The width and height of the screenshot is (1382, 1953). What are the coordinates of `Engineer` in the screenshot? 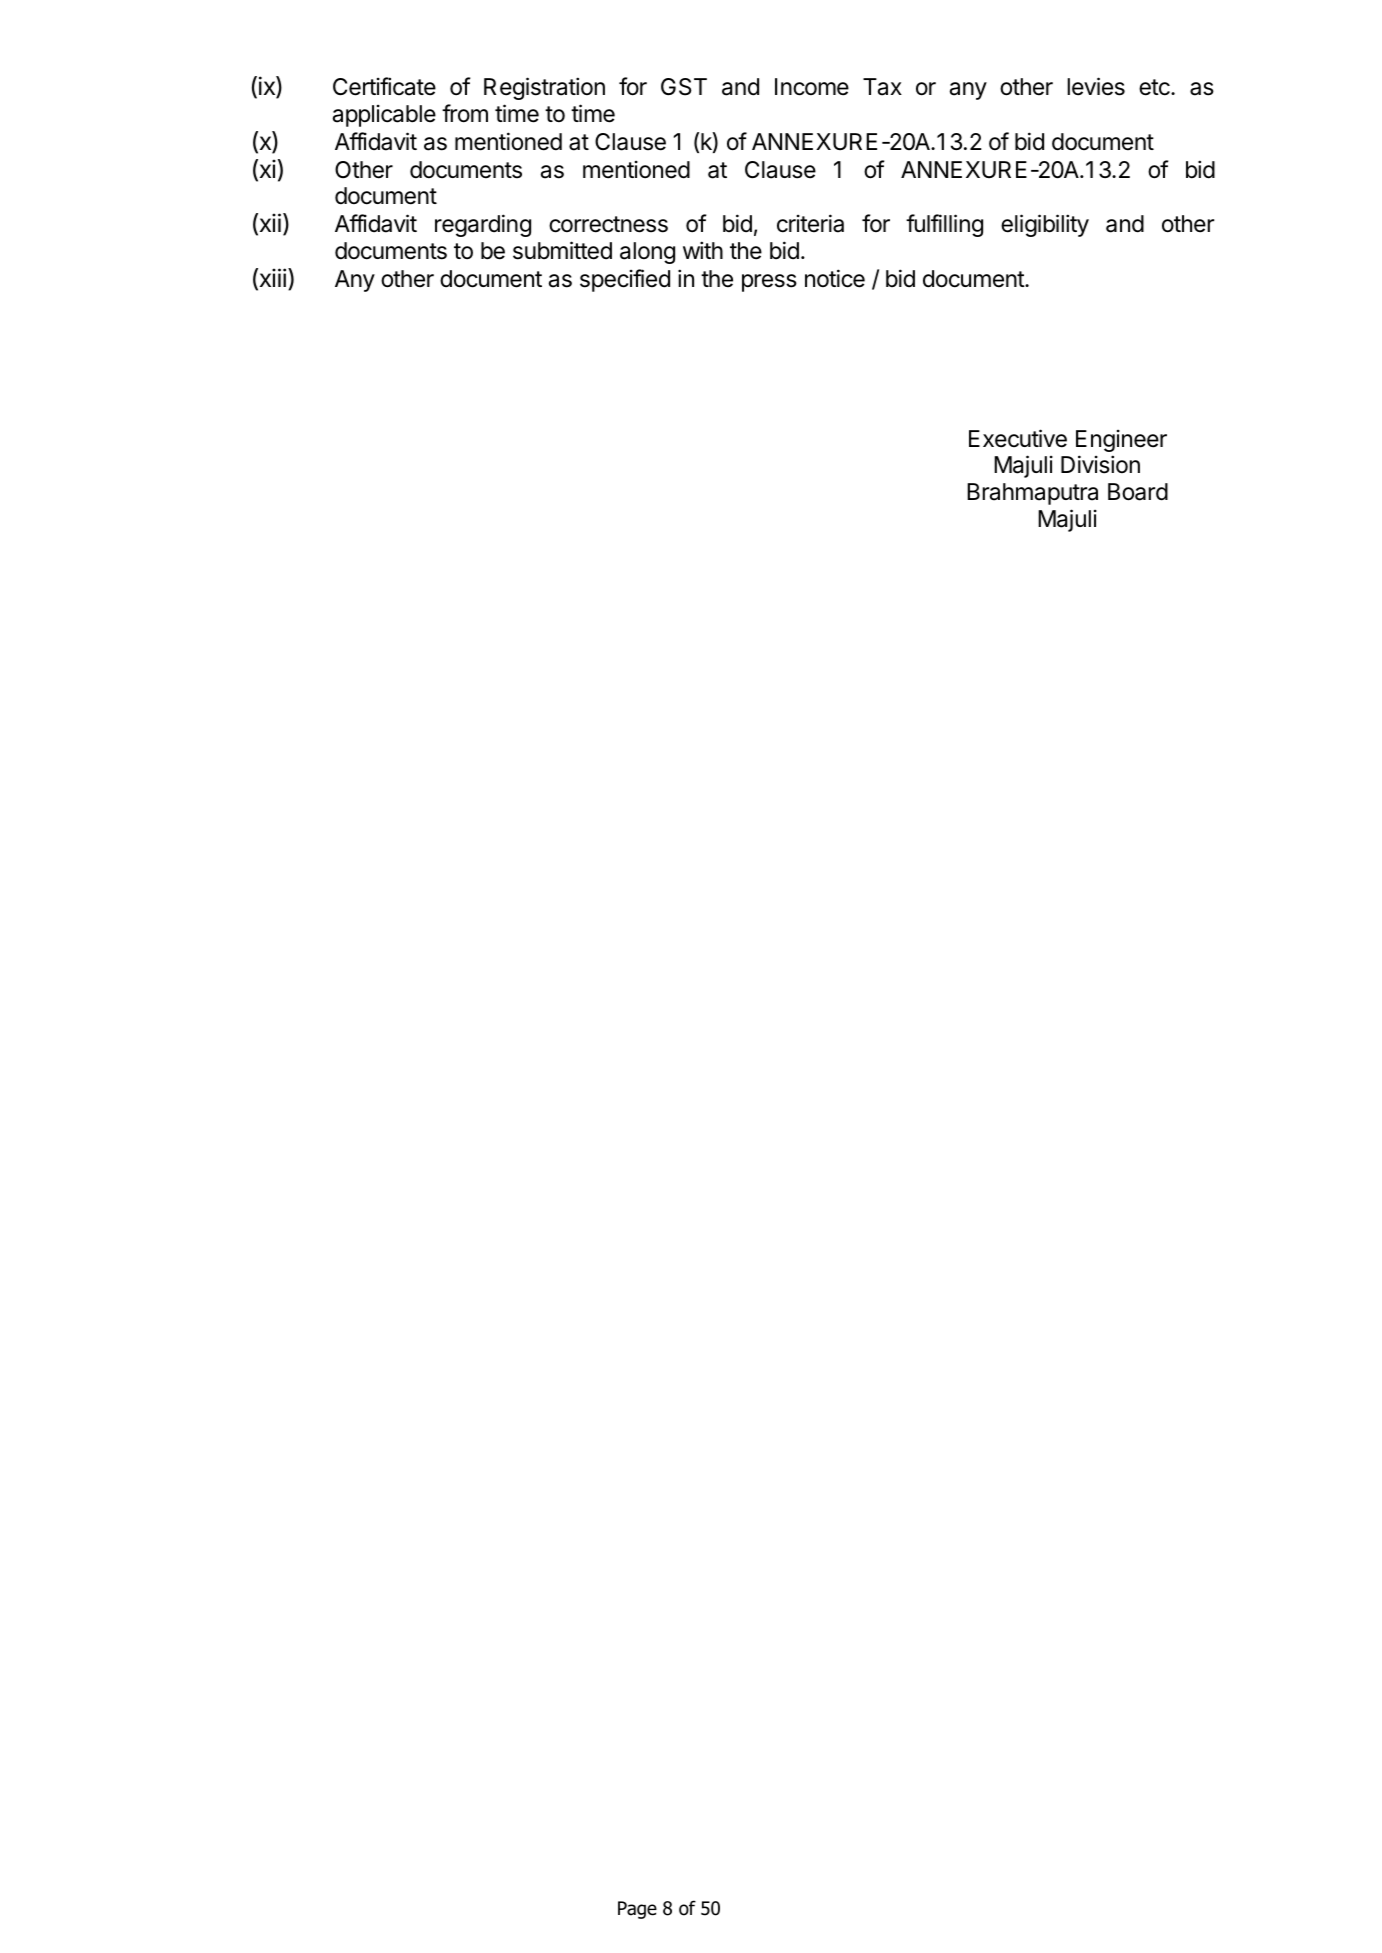 It's located at (1121, 441).
